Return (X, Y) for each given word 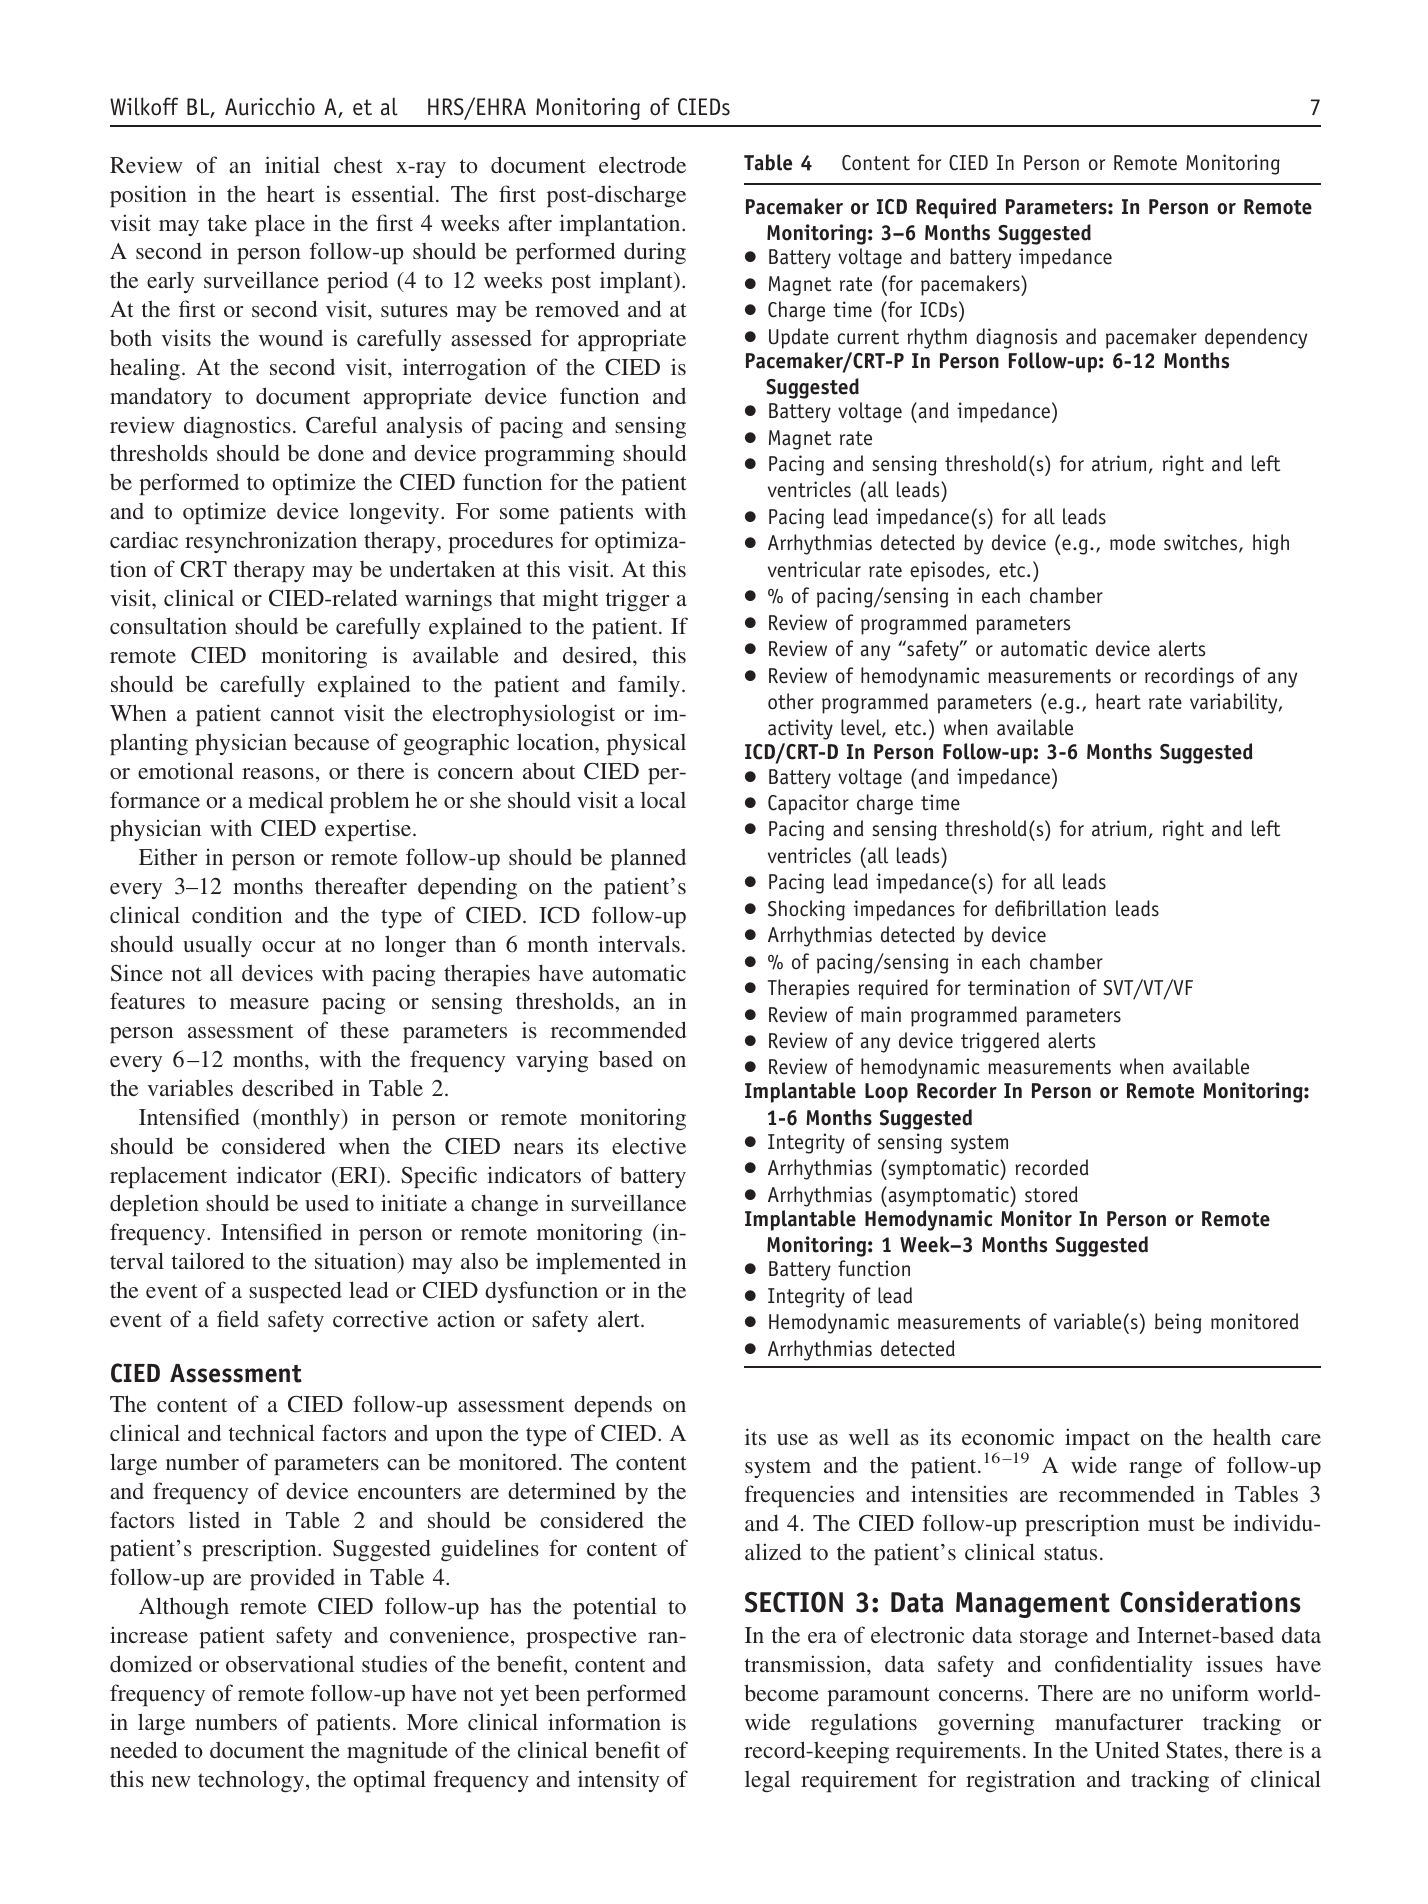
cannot (302, 714)
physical (646, 744)
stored (1051, 1194)
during (655, 253)
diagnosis (1016, 338)
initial (292, 164)
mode (1132, 542)
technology (251, 1781)
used (327, 1203)
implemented (598, 1263)
